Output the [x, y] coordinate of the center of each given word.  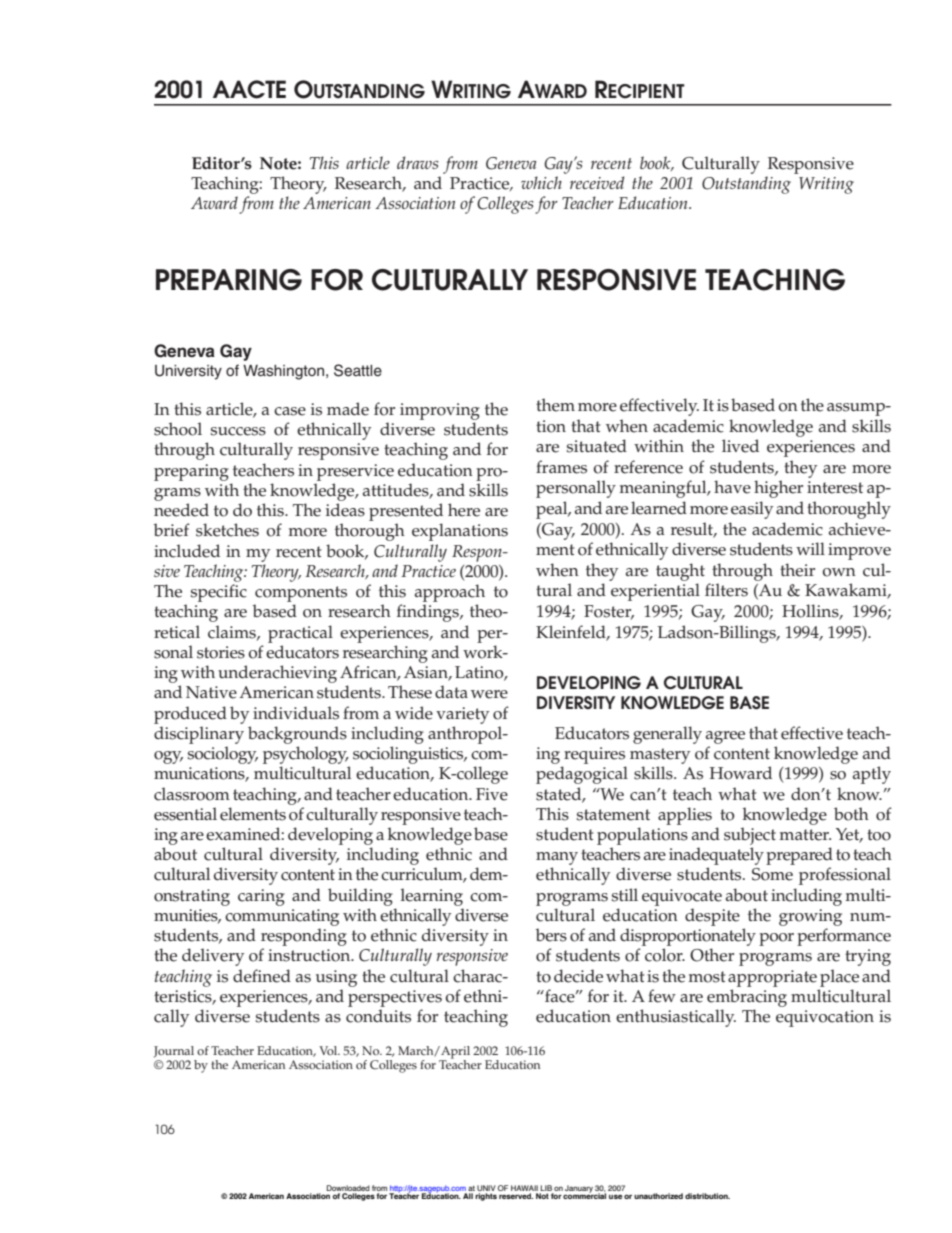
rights [486, 1197]
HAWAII [524, 1188]
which [541, 182]
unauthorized [658, 1196]
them [555, 405]
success [238, 431]
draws [418, 162]
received [597, 182]
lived [740, 446]
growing [810, 917]
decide [578, 976]
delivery [213, 957]
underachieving [277, 674]
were [489, 694]
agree [725, 737]
